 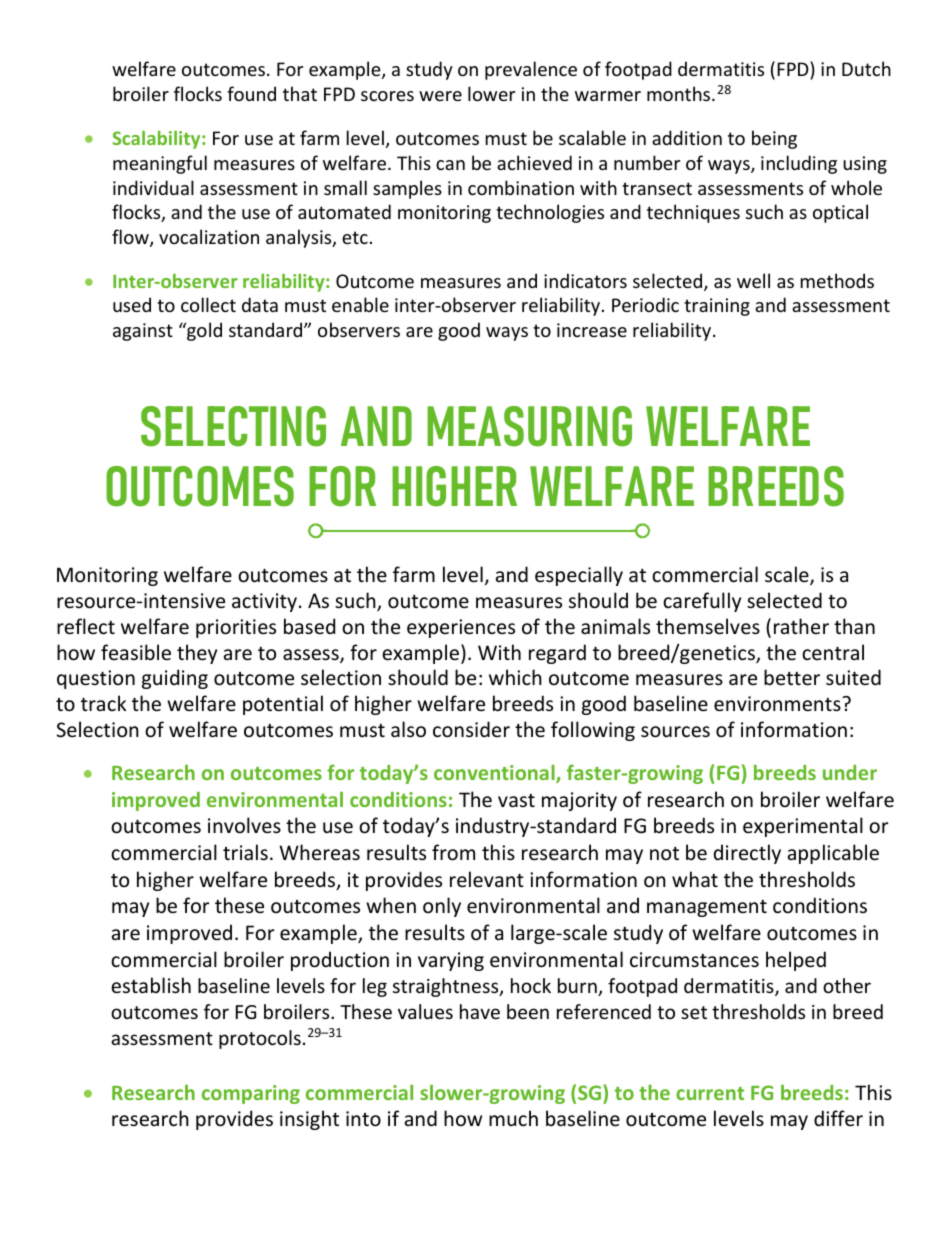 What do you see at coordinates (774, 139) in the screenshot?
I see `being` at bounding box center [774, 139].
